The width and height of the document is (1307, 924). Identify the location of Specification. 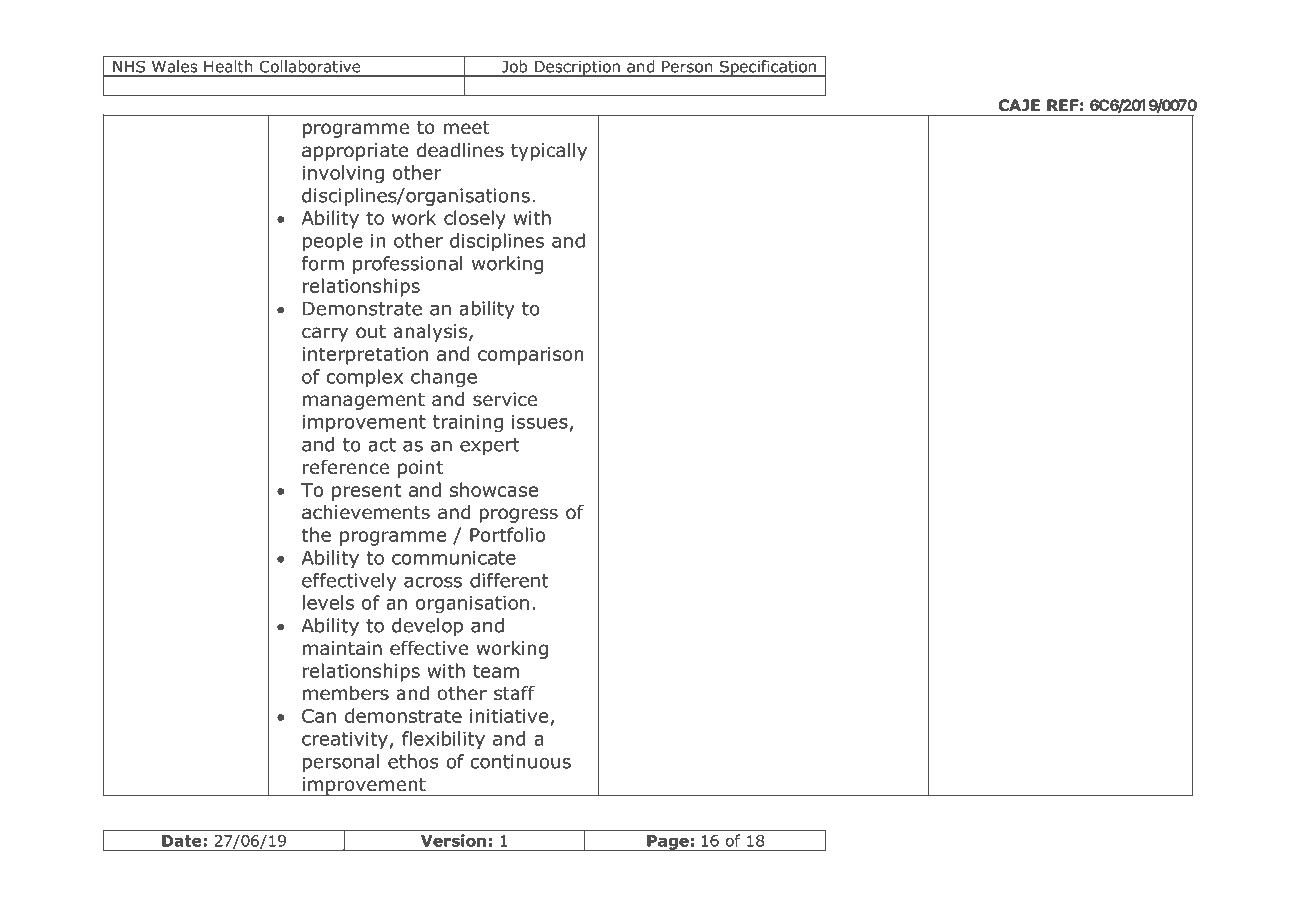
(768, 68).
